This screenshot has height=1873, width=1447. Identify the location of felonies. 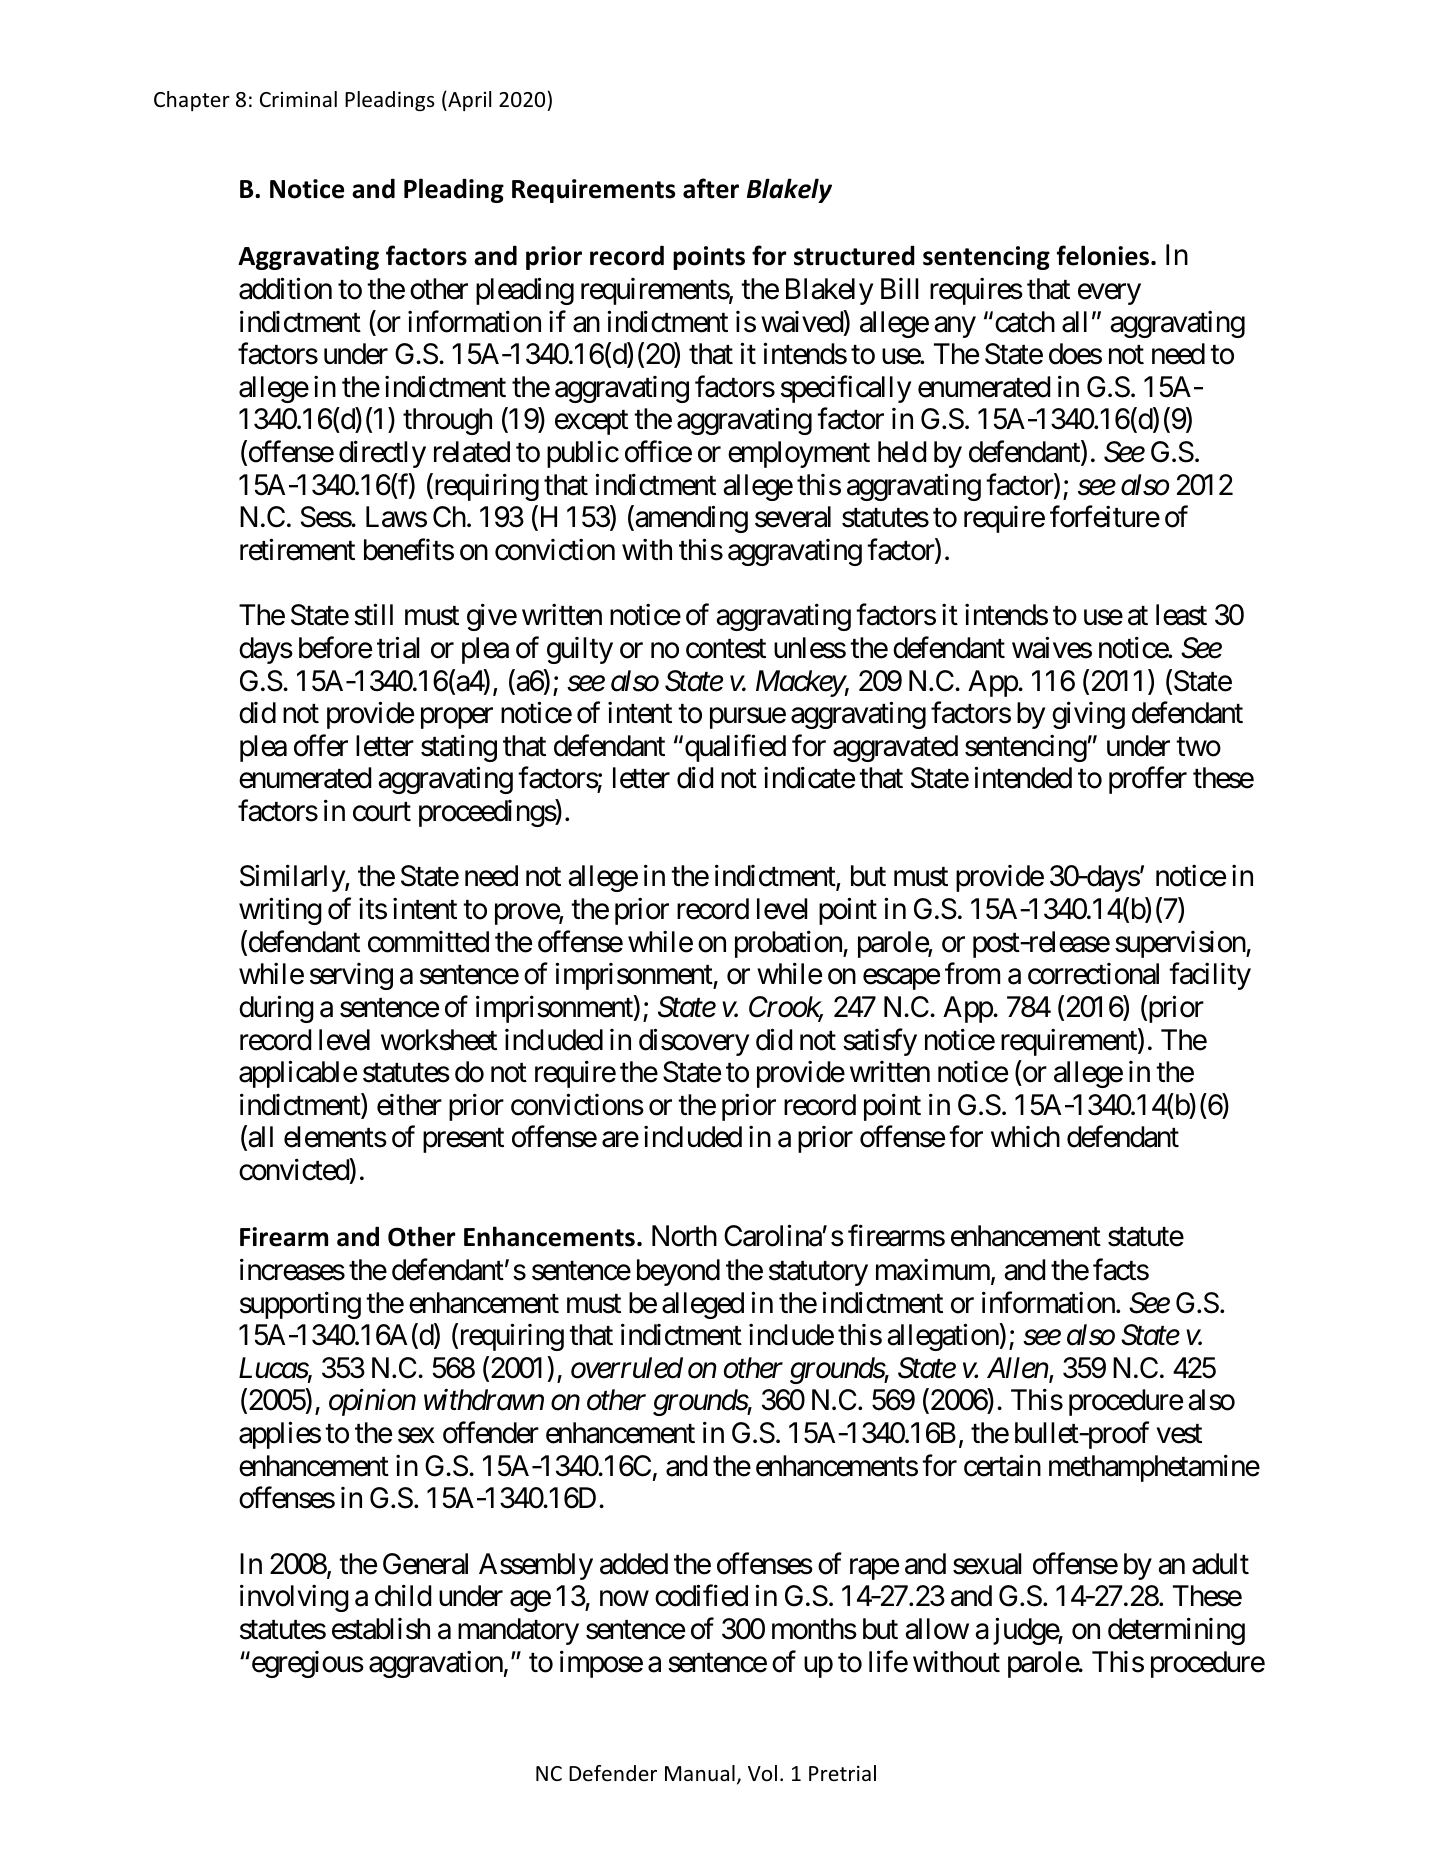
(1103, 255).
